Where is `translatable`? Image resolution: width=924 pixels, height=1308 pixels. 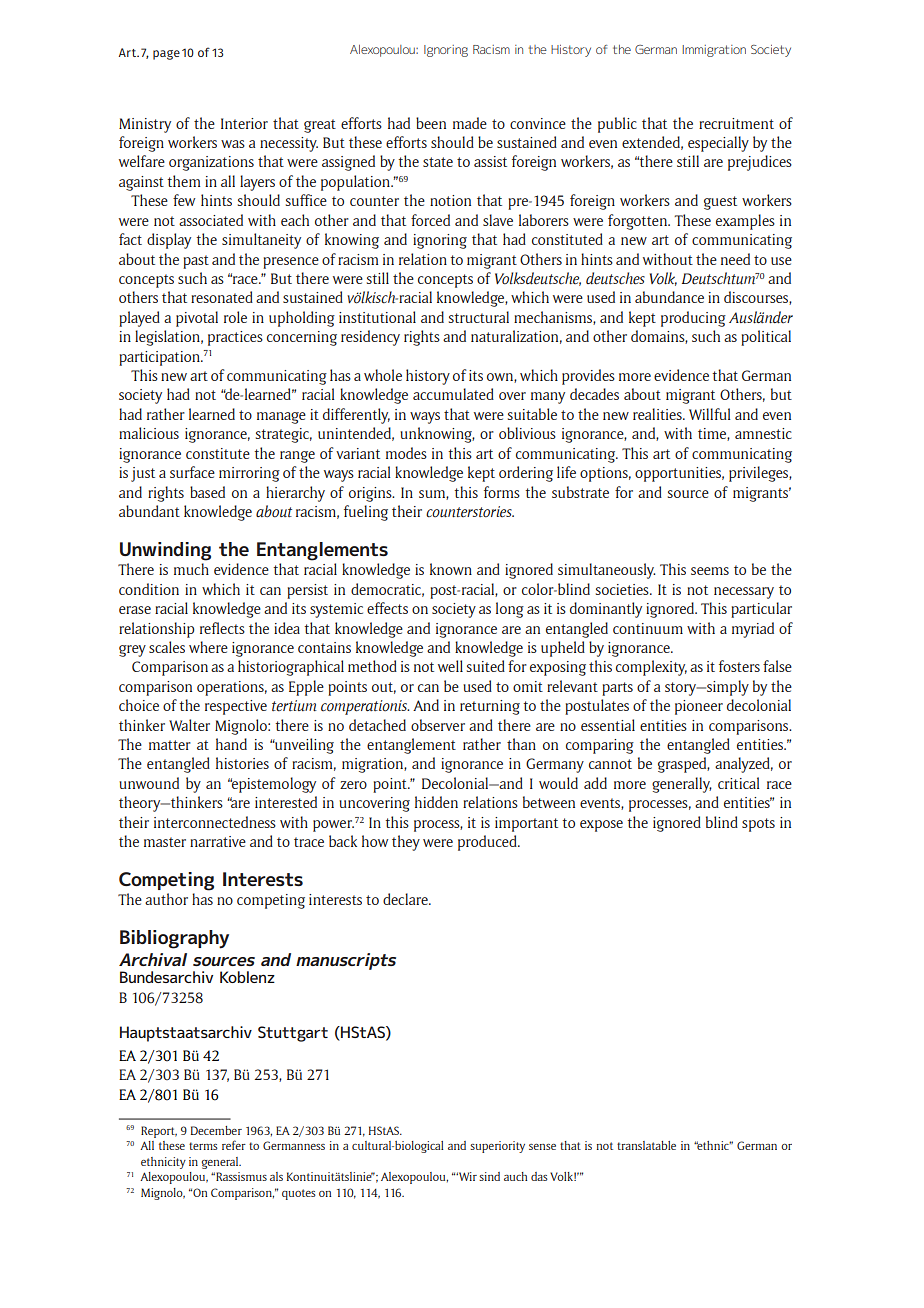
translatable is located at coordinates (646, 1145).
